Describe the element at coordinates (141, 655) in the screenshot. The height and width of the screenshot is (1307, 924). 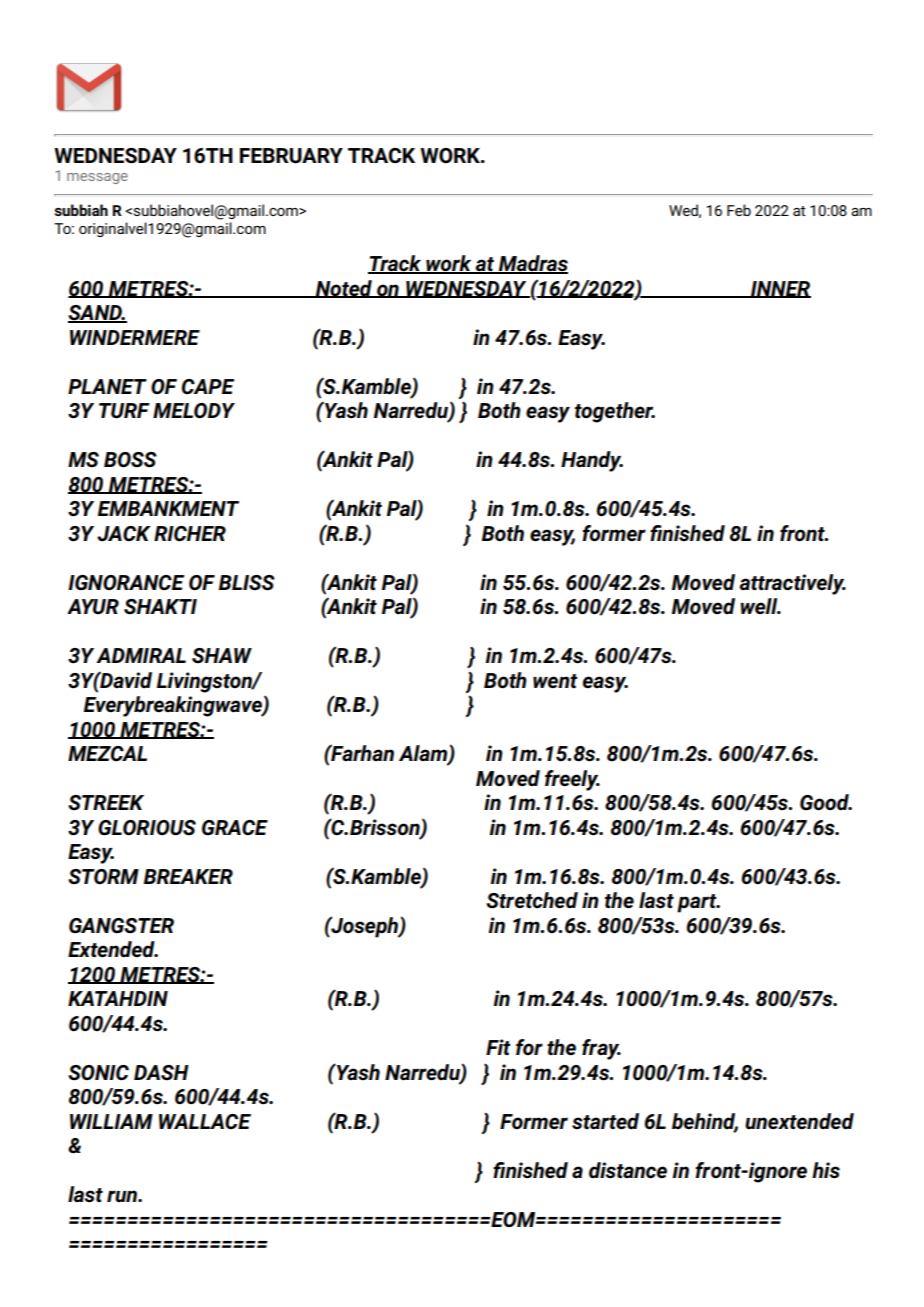
I see `ADMIRAL` at that location.
